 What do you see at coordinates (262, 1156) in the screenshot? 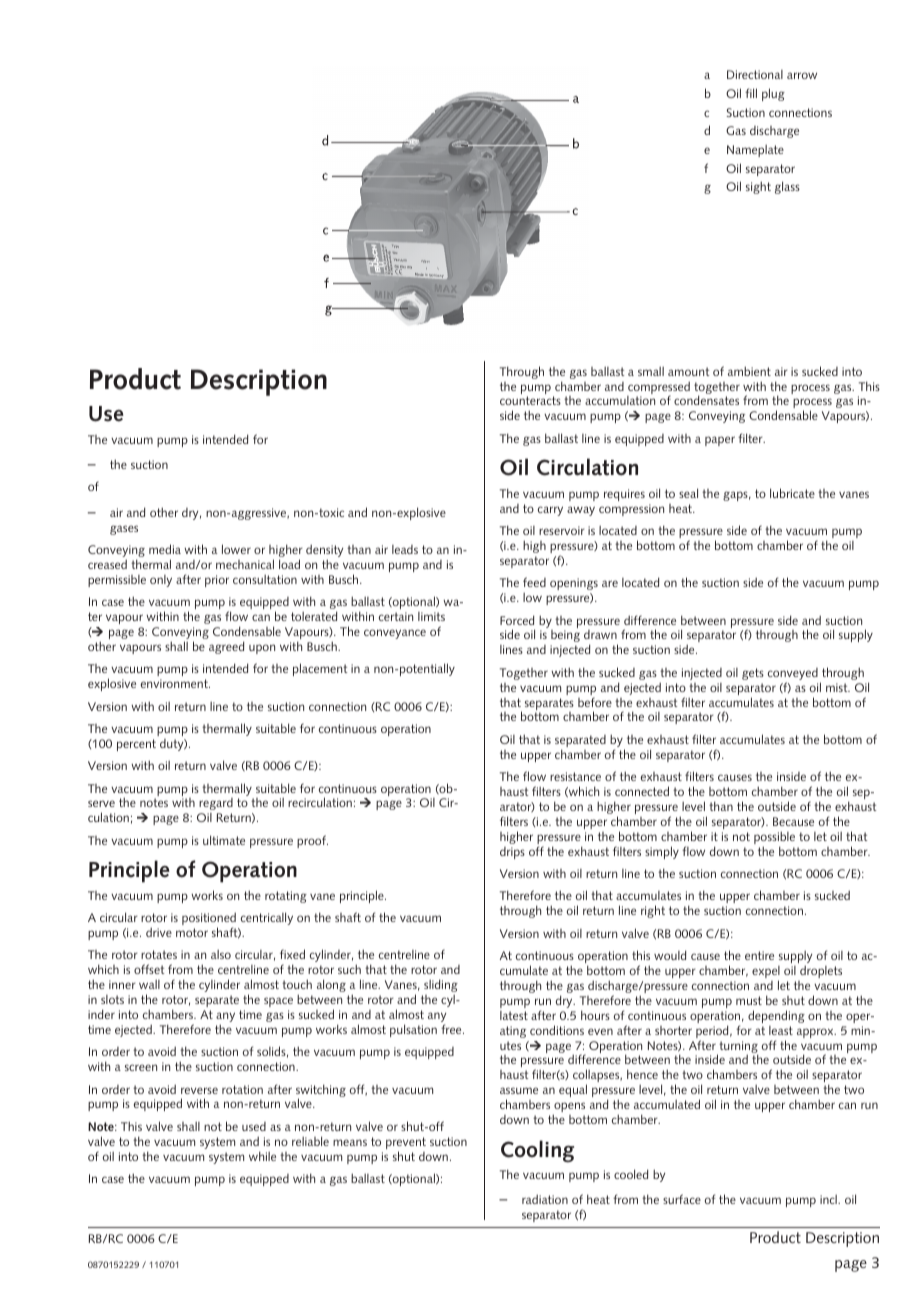
I see `while` at bounding box center [262, 1156].
